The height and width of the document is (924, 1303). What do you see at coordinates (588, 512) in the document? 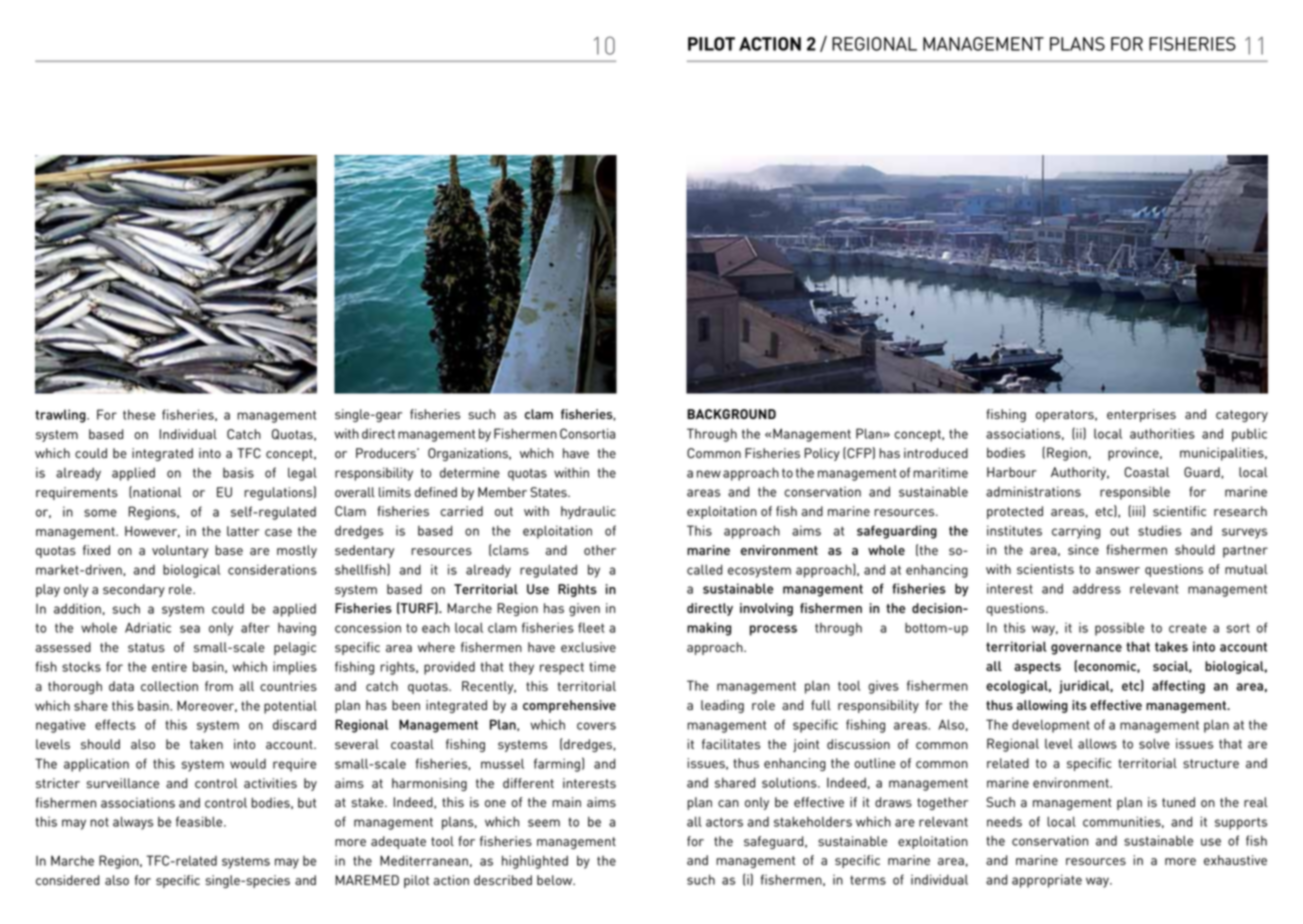
I see `hydraulic` at bounding box center [588, 512].
